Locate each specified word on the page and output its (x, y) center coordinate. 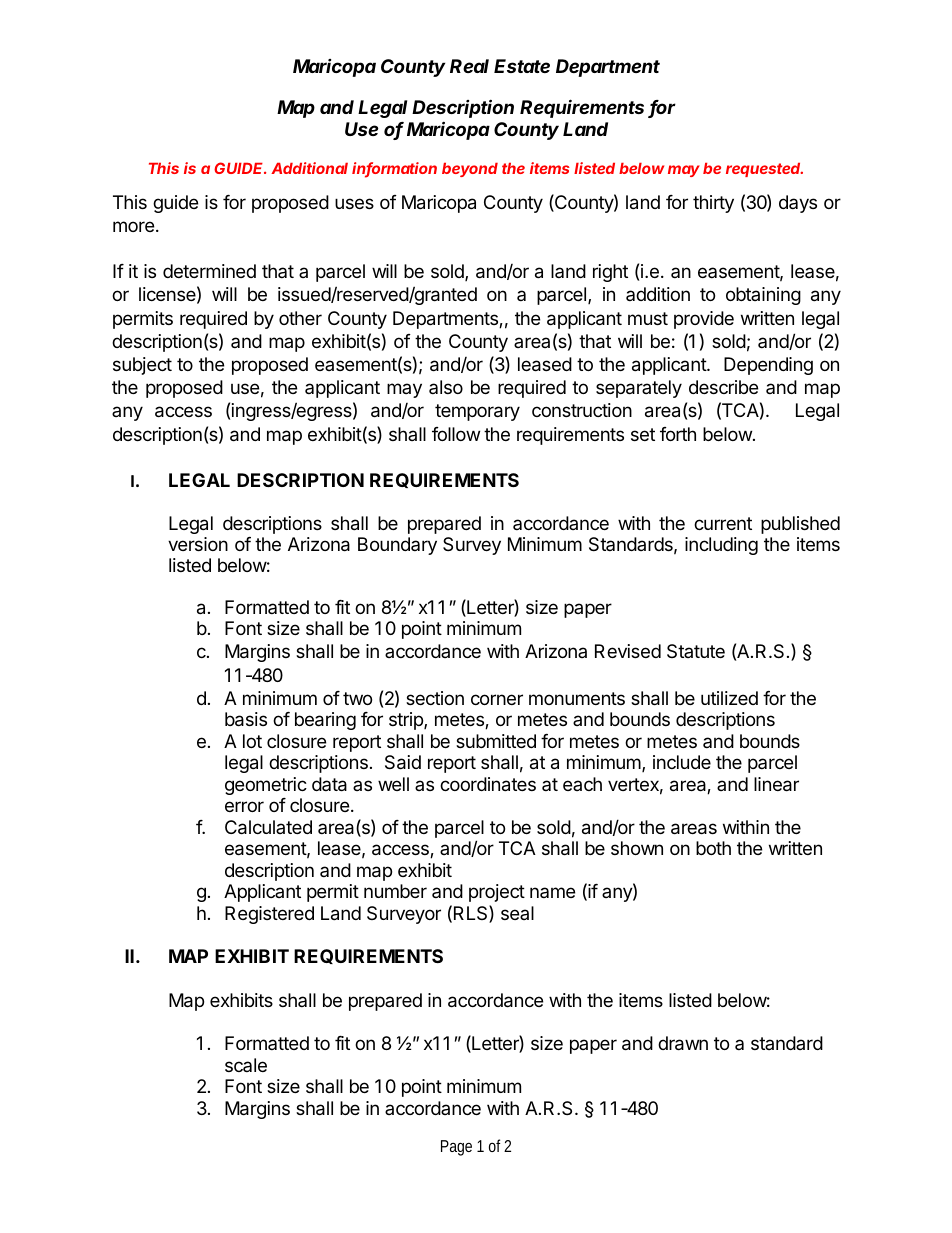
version (198, 544)
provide (704, 320)
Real (469, 66)
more (133, 226)
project (497, 893)
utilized (729, 698)
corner (497, 699)
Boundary (397, 546)
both (713, 848)
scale (246, 1065)
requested (764, 170)
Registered (269, 915)
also (446, 387)
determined (209, 271)
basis (246, 719)
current (723, 523)
